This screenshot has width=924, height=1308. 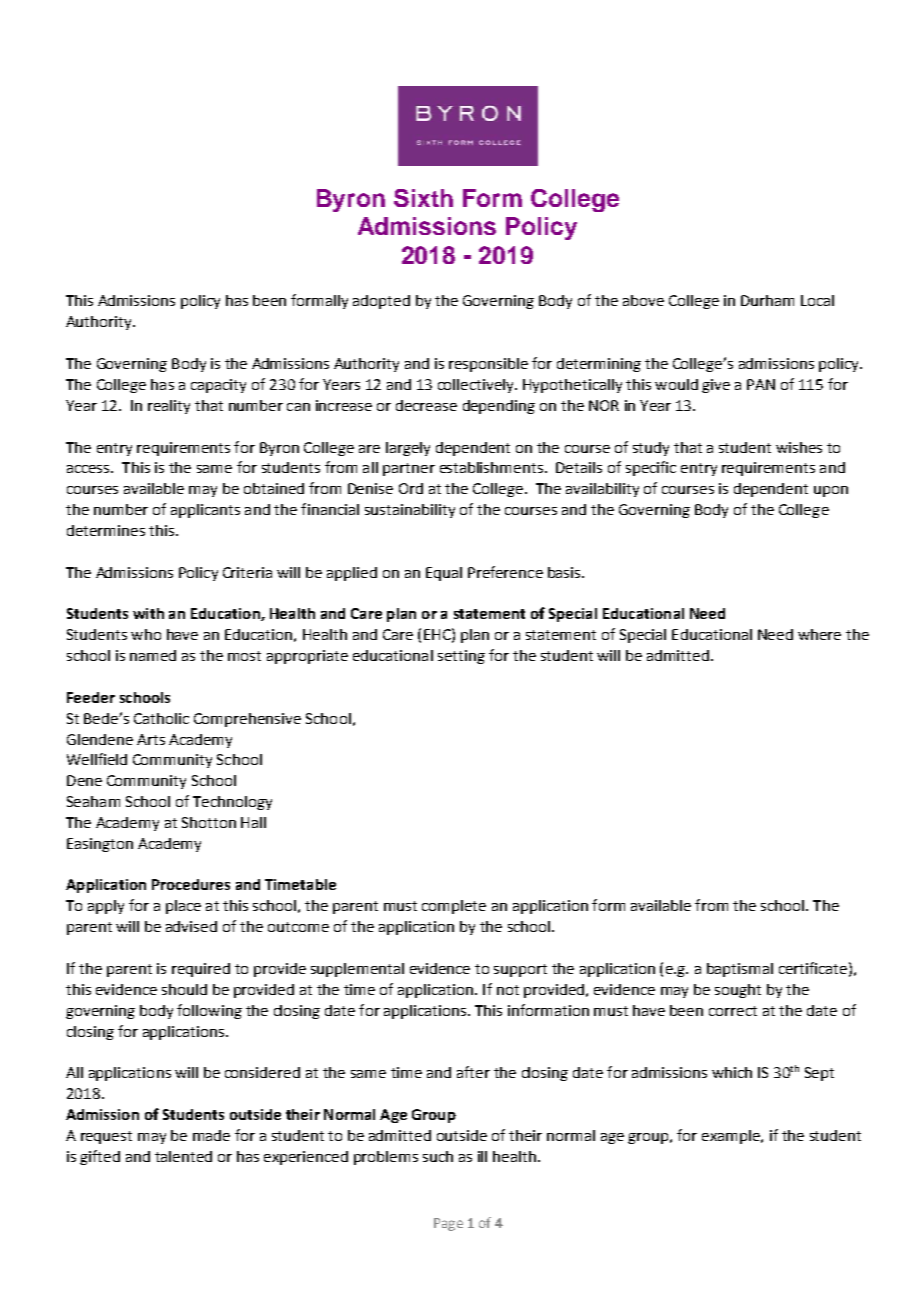 What do you see at coordinates (740, 970) in the screenshot?
I see `baptismal` at bounding box center [740, 970].
